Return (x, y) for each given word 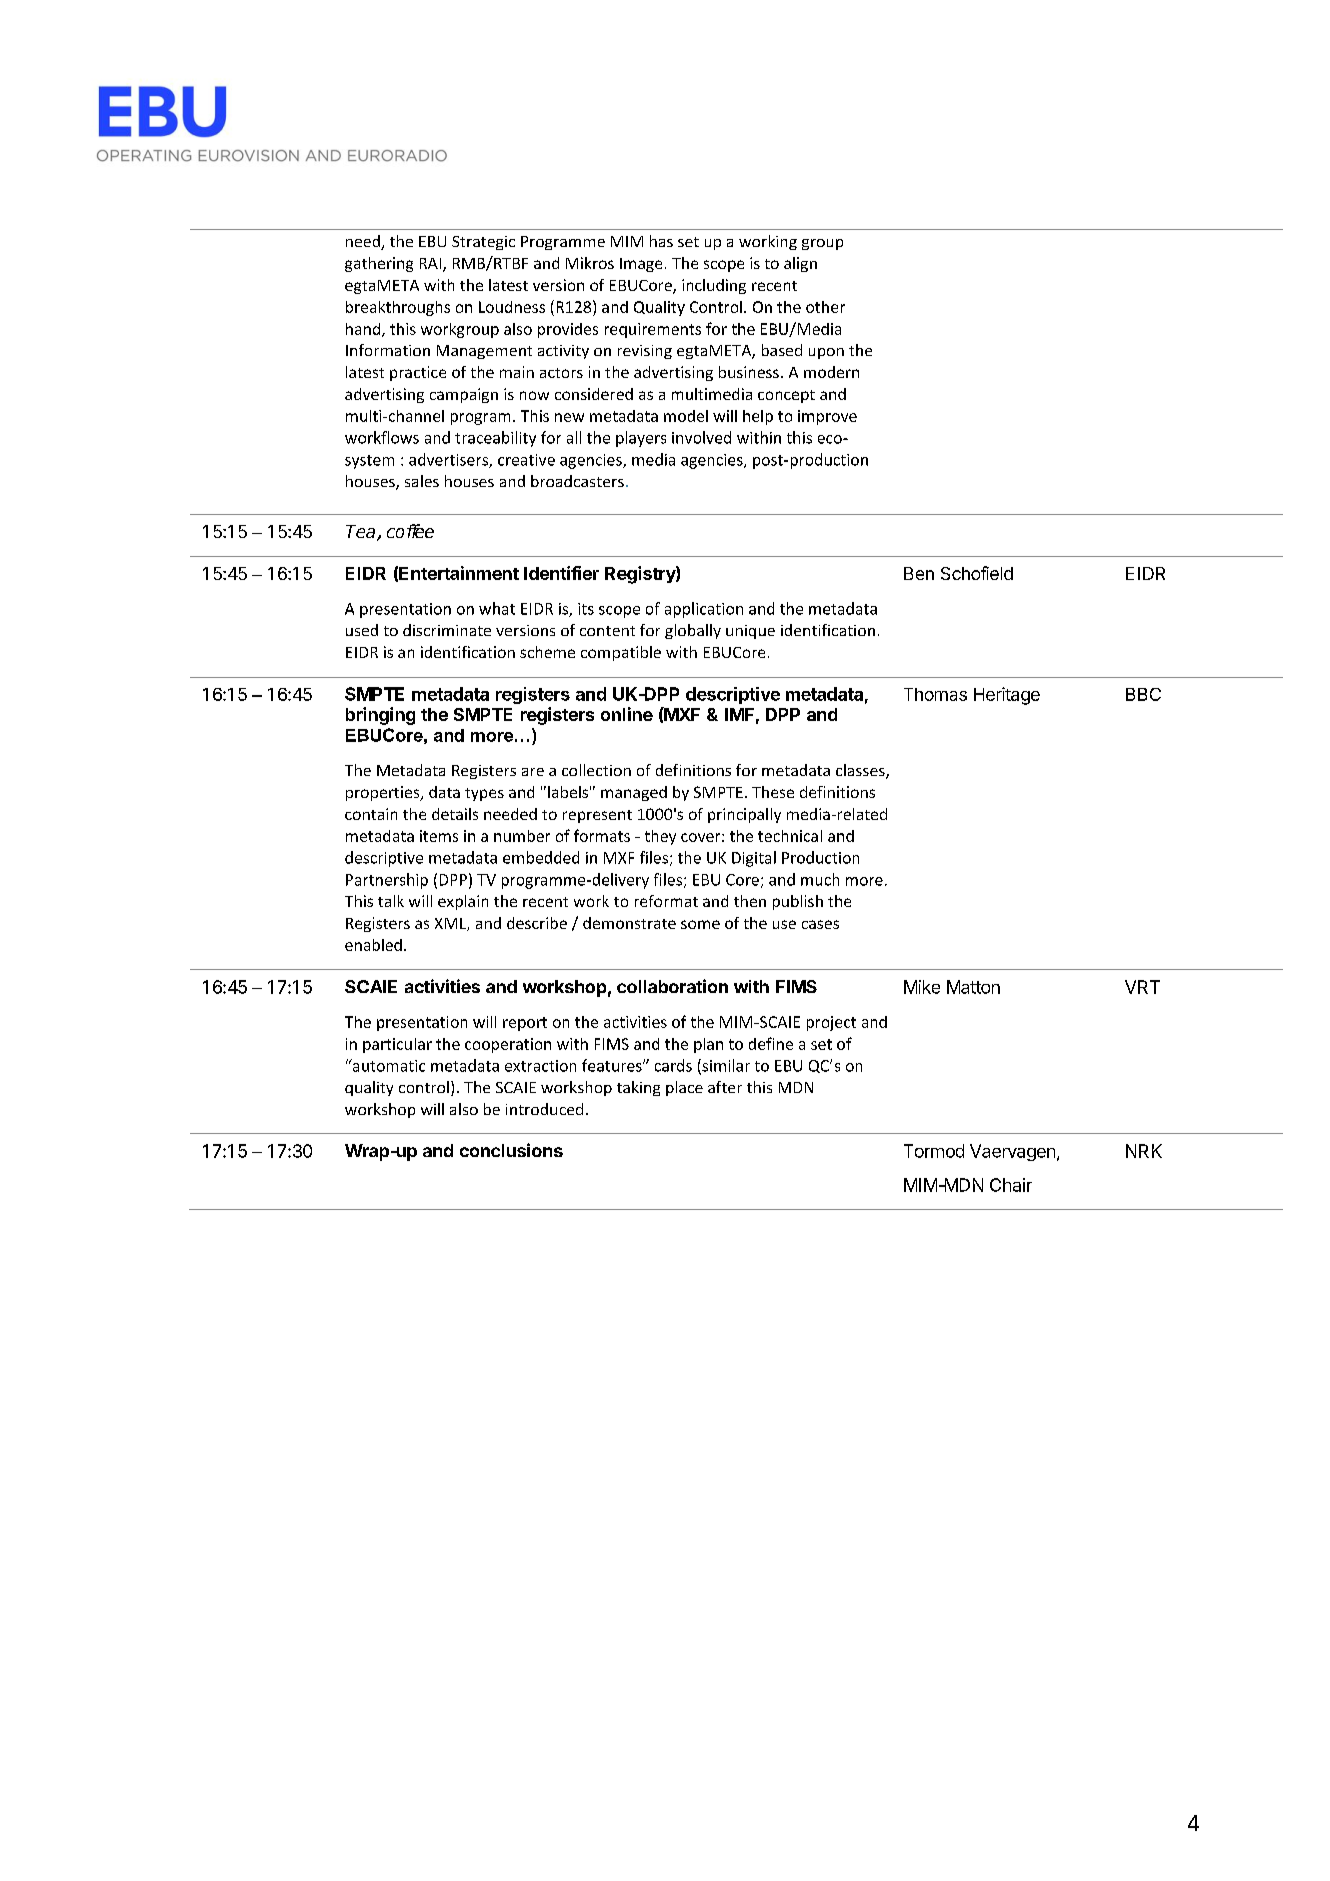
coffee (410, 531)
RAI (432, 264)
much (820, 879)
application (704, 610)
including (714, 286)
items (439, 836)
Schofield (977, 573)
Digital (754, 859)
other (825, 307)
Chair (1011, 1185)
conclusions (511, 1150)
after (725, 1087)
